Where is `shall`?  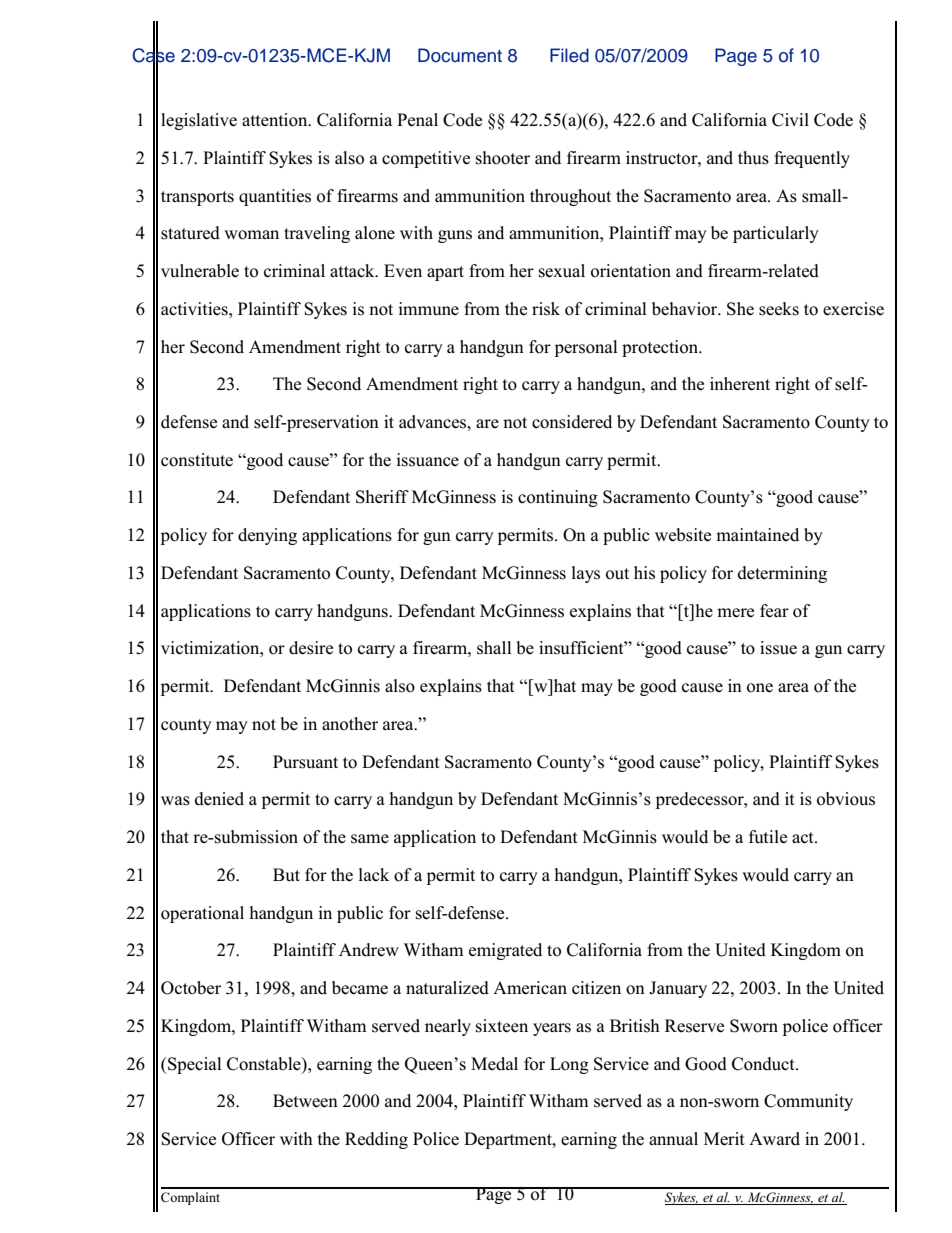
shall is located at coordinates (494, 648).
